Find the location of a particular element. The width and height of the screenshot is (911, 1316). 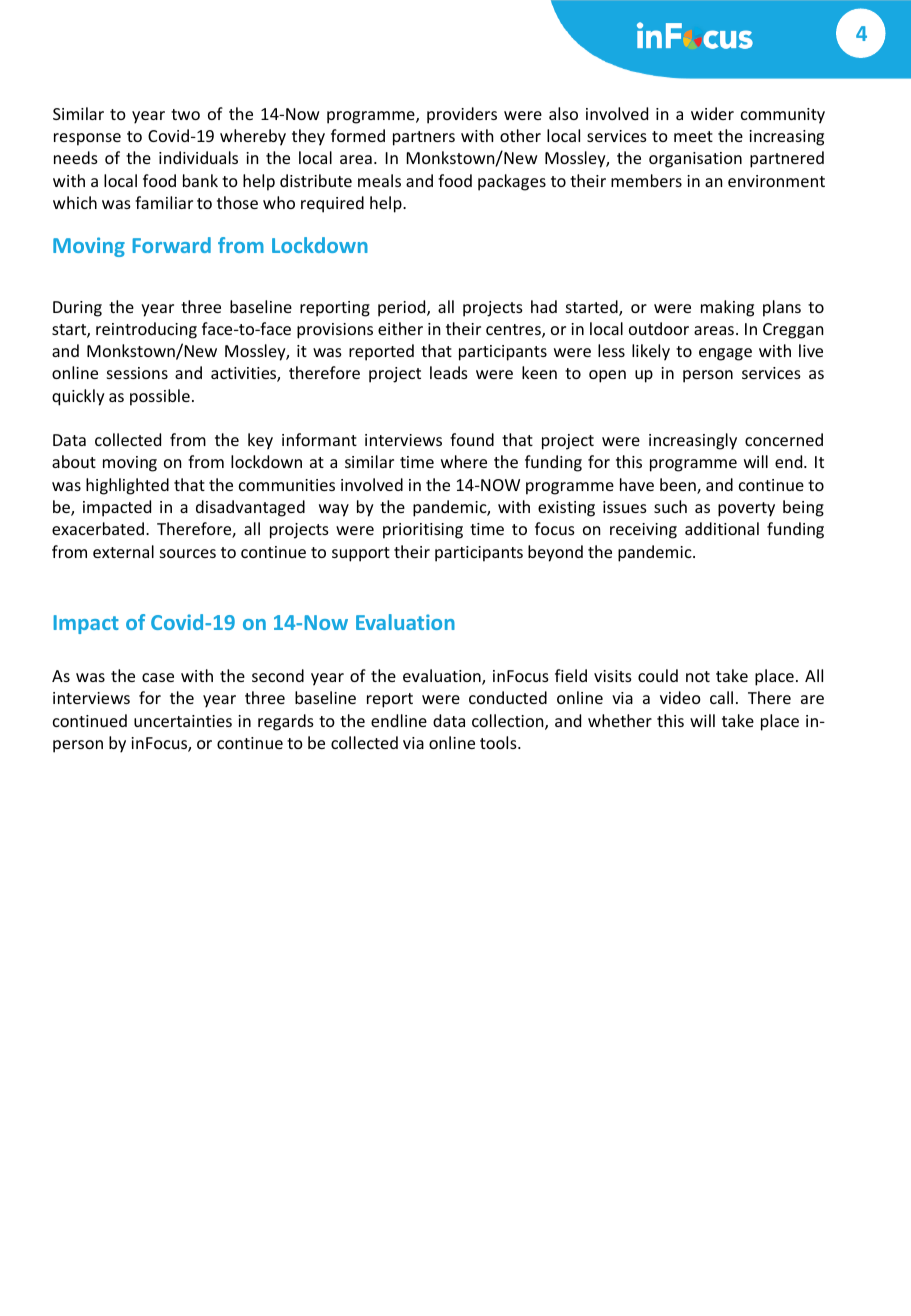

prioritising is located at coordinates (423, 531).
